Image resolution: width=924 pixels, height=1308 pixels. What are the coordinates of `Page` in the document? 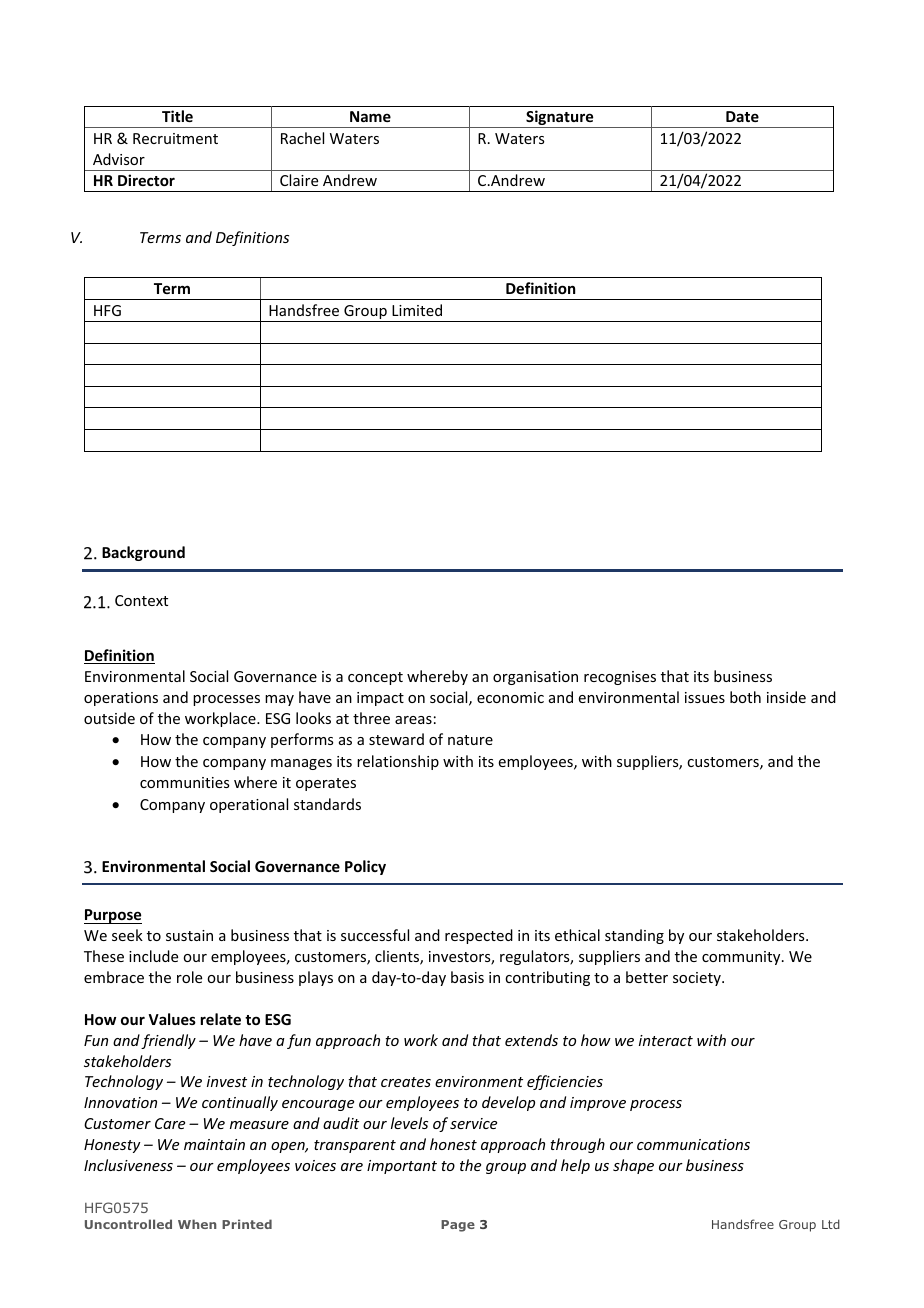 It's located at (458, 1226).
